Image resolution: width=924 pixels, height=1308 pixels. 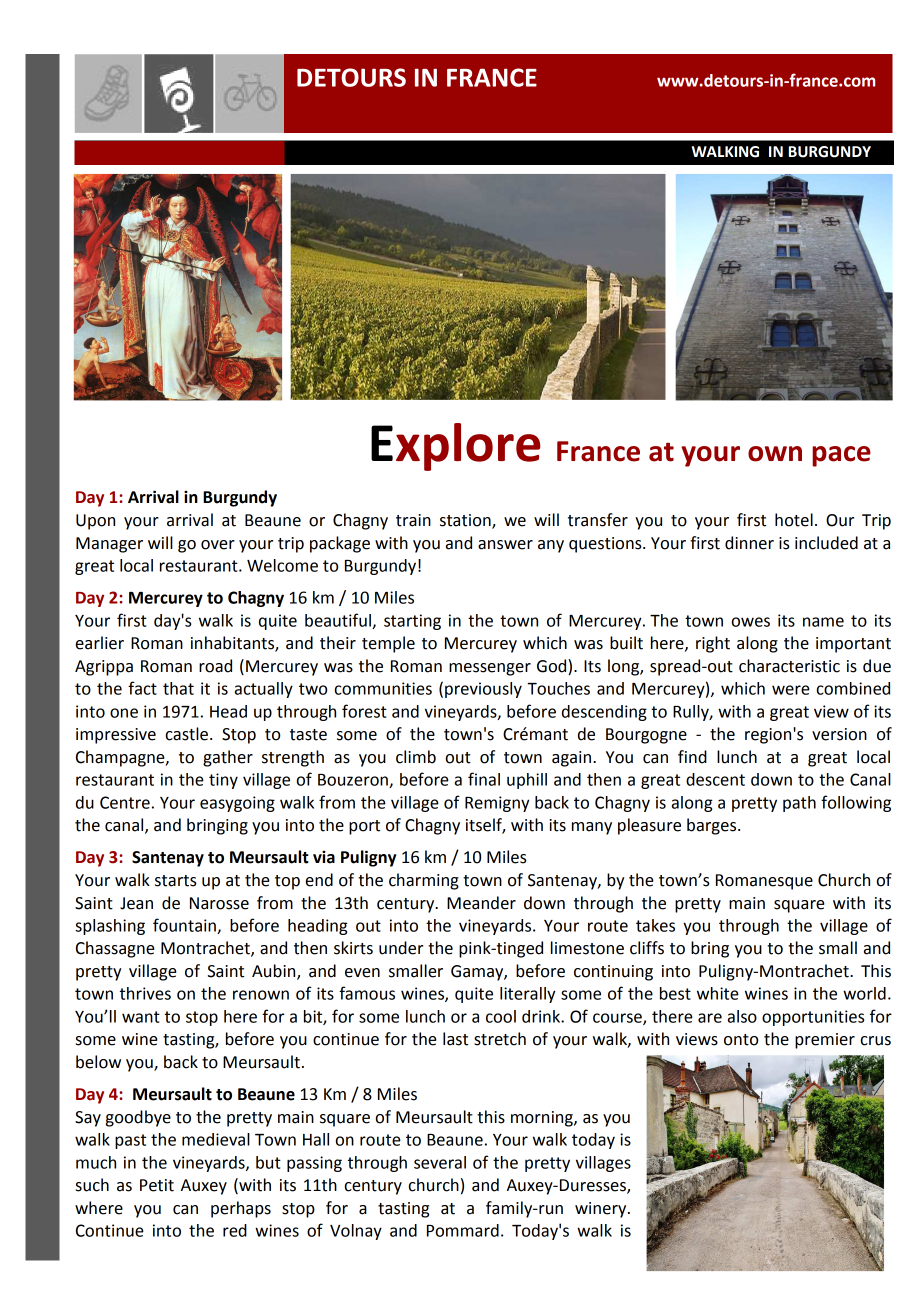 What do you see at coordinates (841, 456) in the screenshot?
I see `pace` at bounding box center [841, 456].
